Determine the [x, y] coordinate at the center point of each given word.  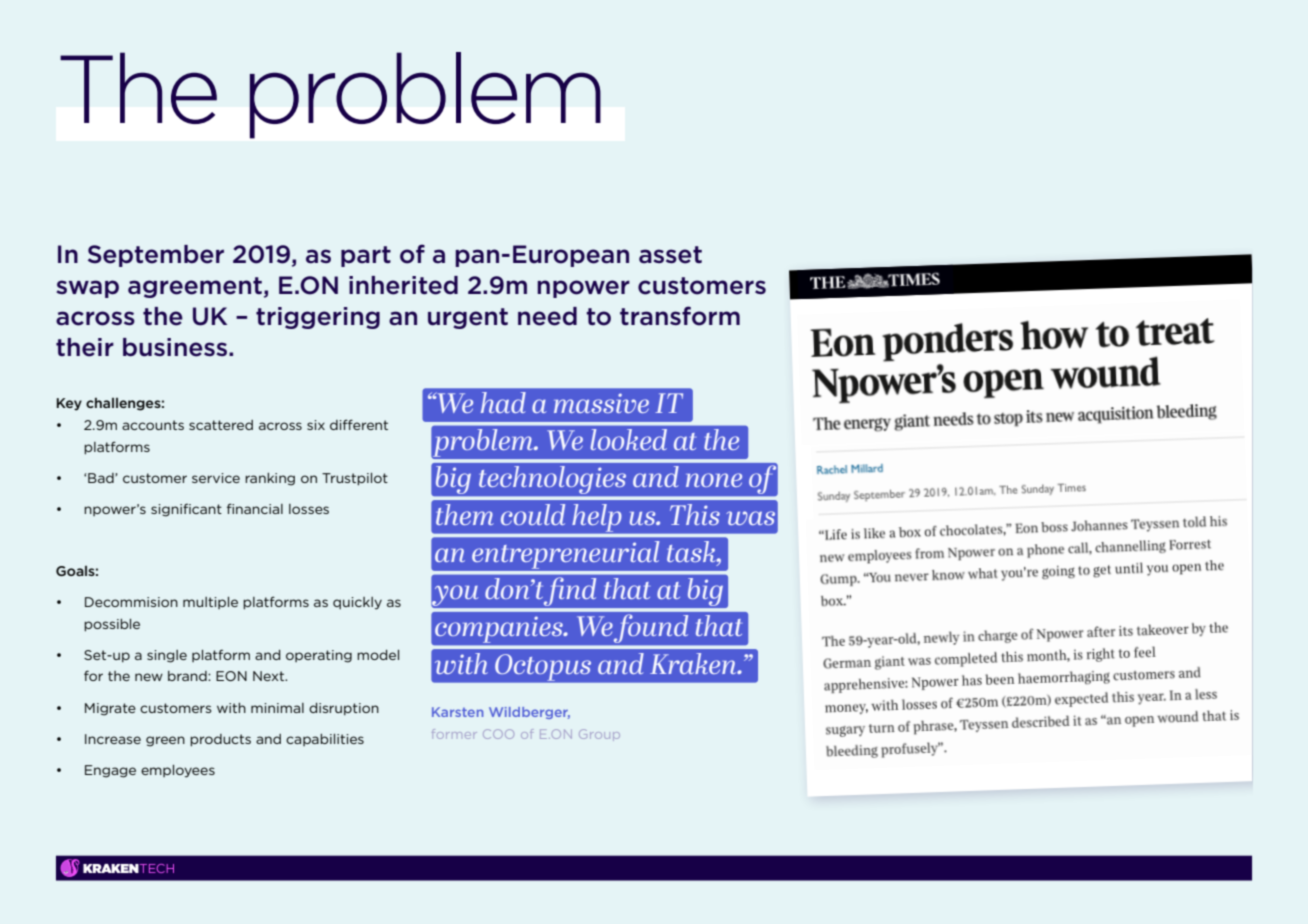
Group [599, 735]
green [165, 741]
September [156, 256]
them [465, 514]
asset [670, 255]
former [454, 734]
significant [186, 510]
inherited [403, 285]
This [695, 514]
